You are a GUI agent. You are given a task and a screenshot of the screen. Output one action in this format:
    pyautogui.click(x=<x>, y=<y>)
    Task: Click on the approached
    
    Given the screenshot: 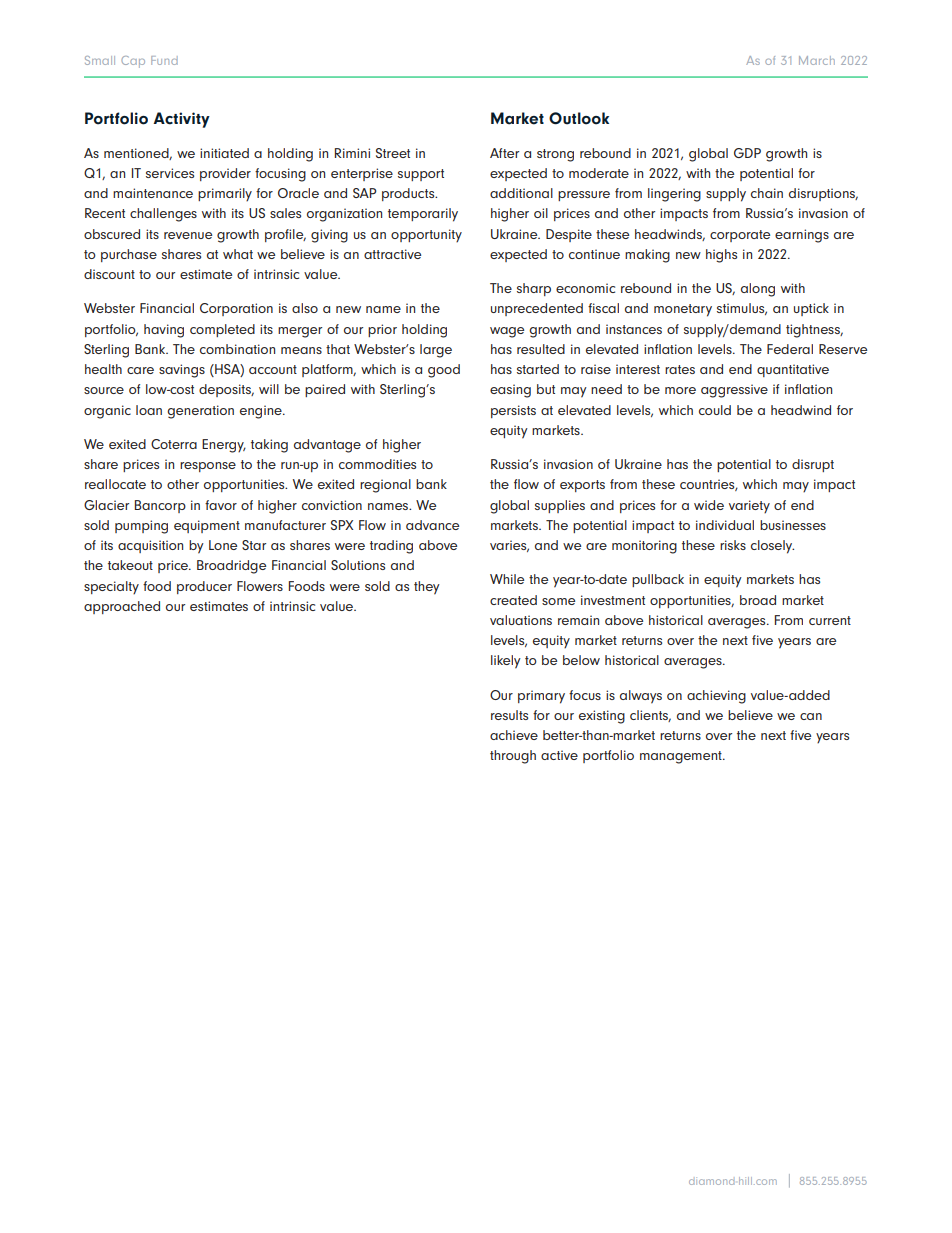 What is the action you would take?
    pyautogui.click(x=122, y=607)
